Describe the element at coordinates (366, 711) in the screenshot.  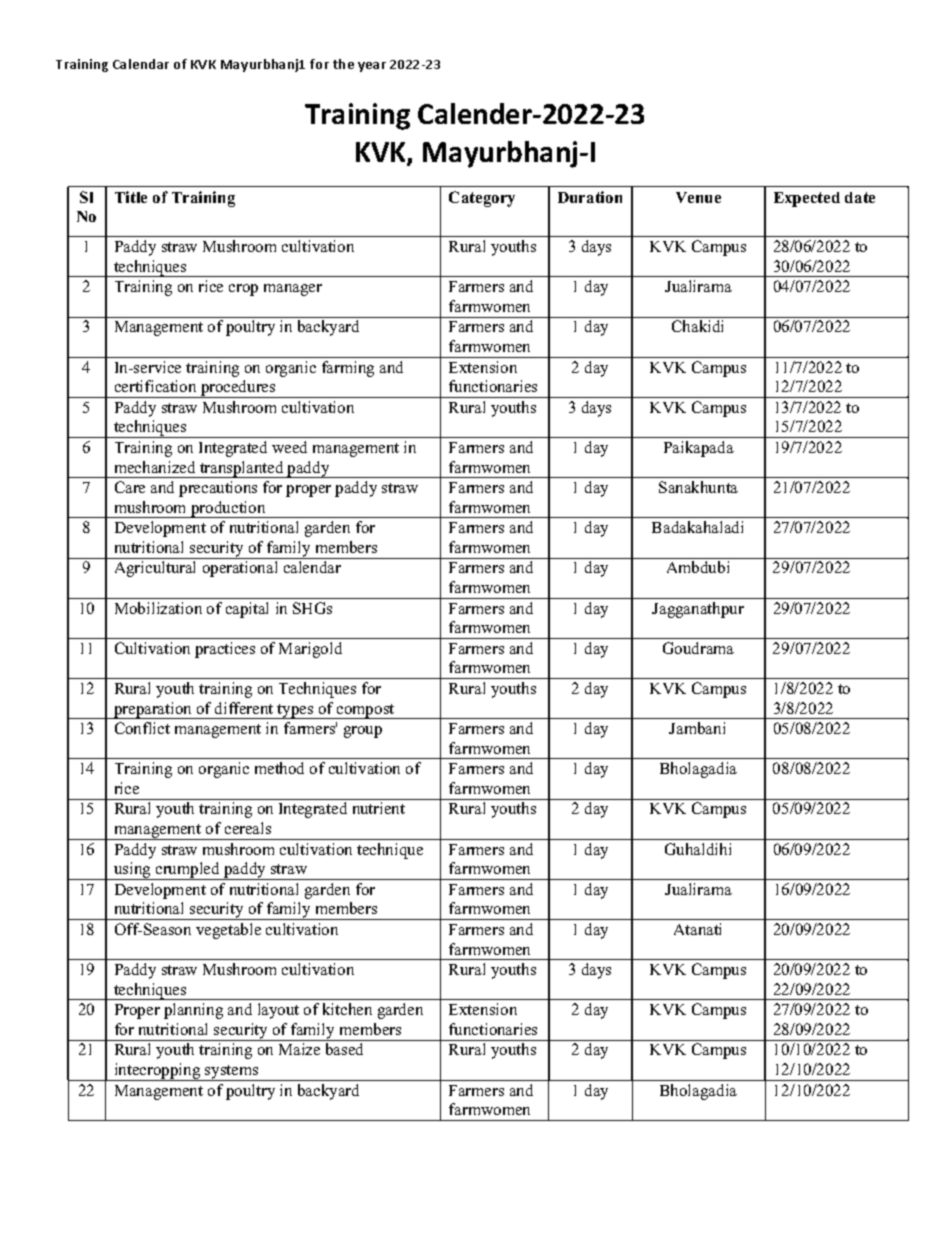
I see `compost` at that location.
